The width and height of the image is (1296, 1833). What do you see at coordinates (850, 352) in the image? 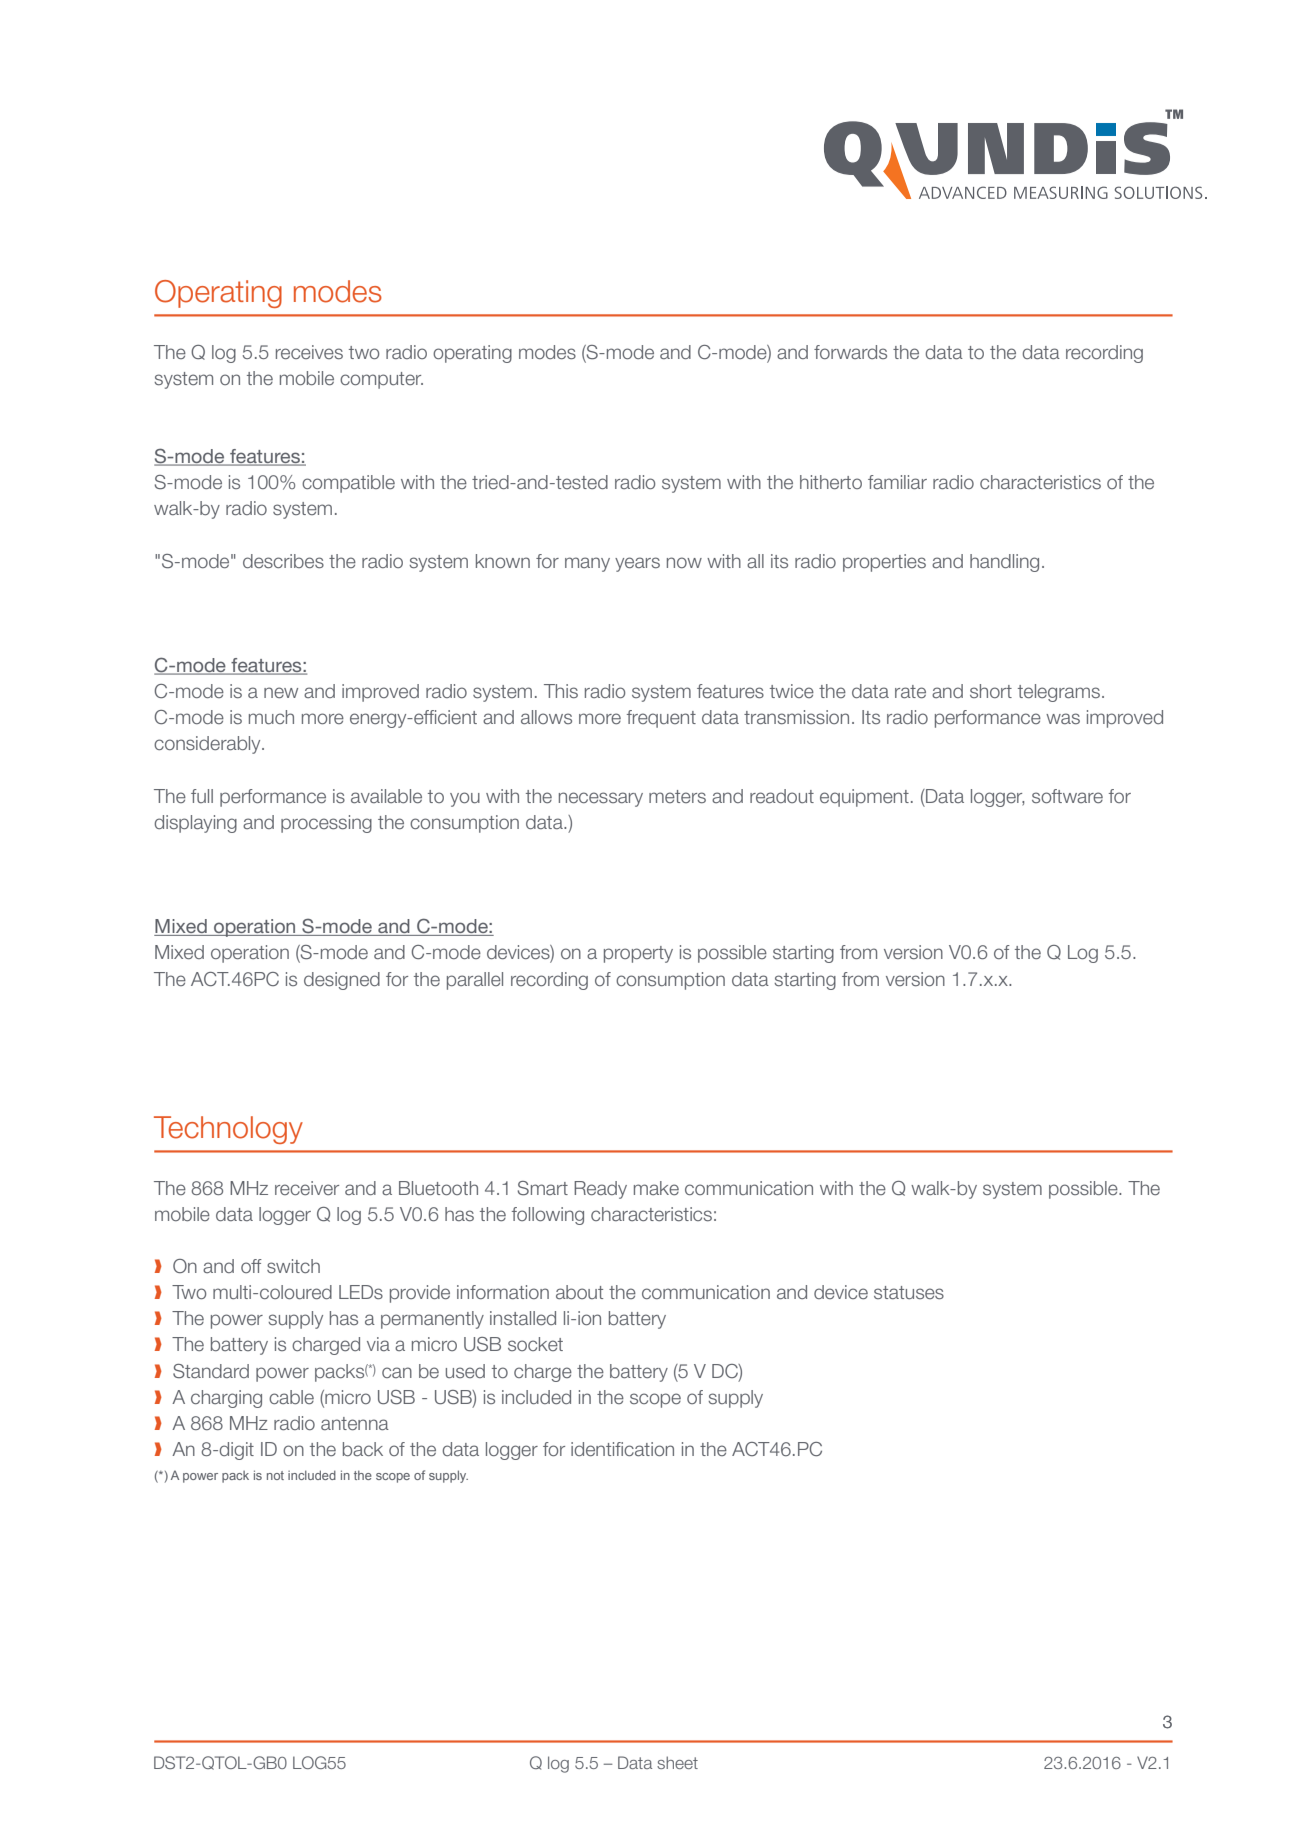
I see `forwards` at bounding box center [850, 352].
